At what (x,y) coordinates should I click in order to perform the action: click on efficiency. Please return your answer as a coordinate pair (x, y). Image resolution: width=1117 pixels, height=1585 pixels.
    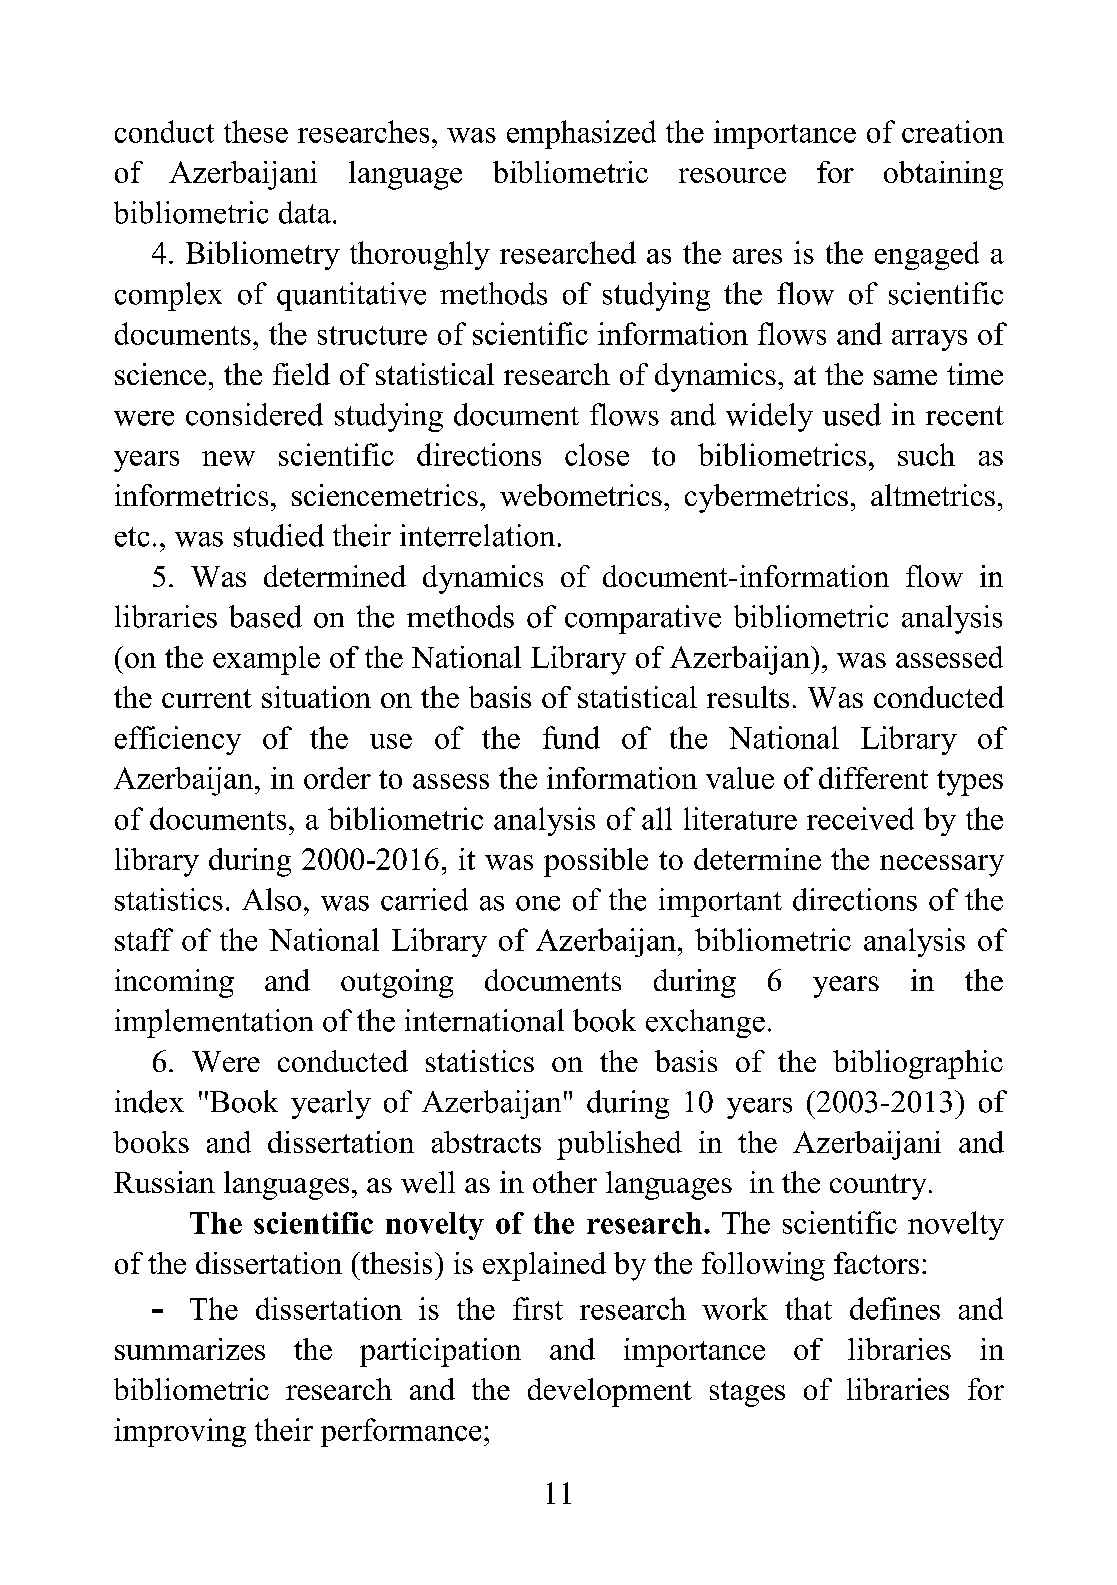
    Looking at the image, I should click on (178, 740).
